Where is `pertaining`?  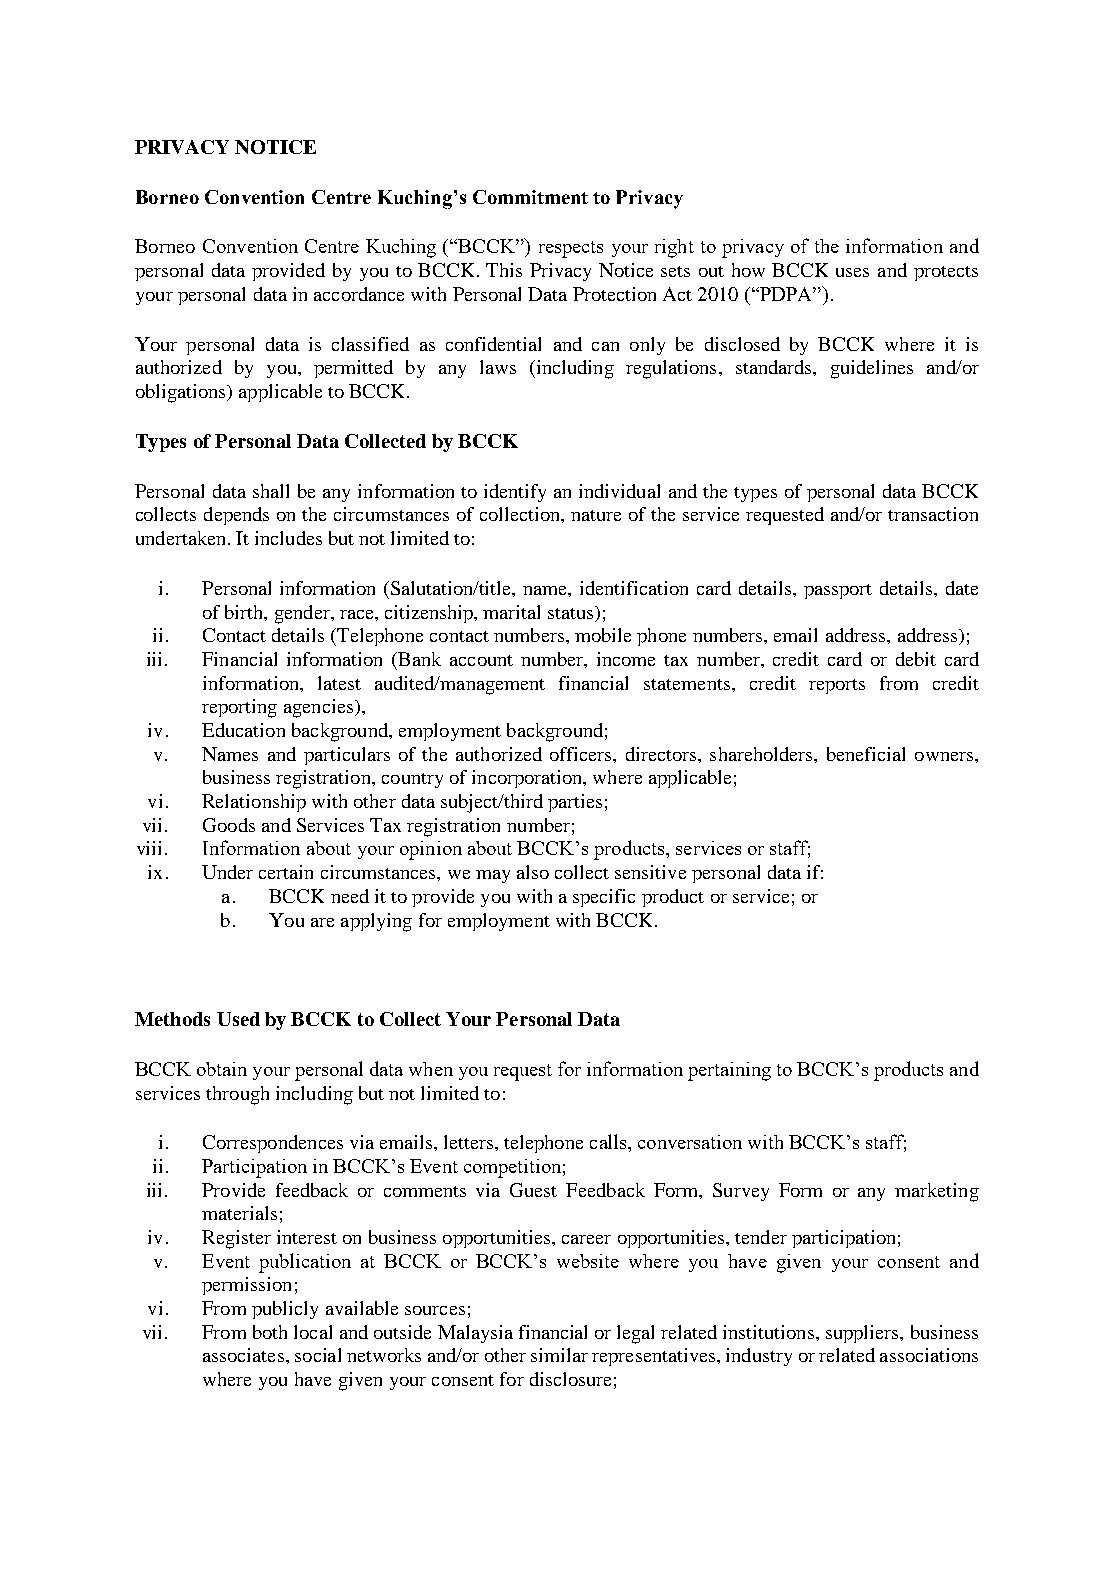
pertaining is located at coordinates (729, 1071).
